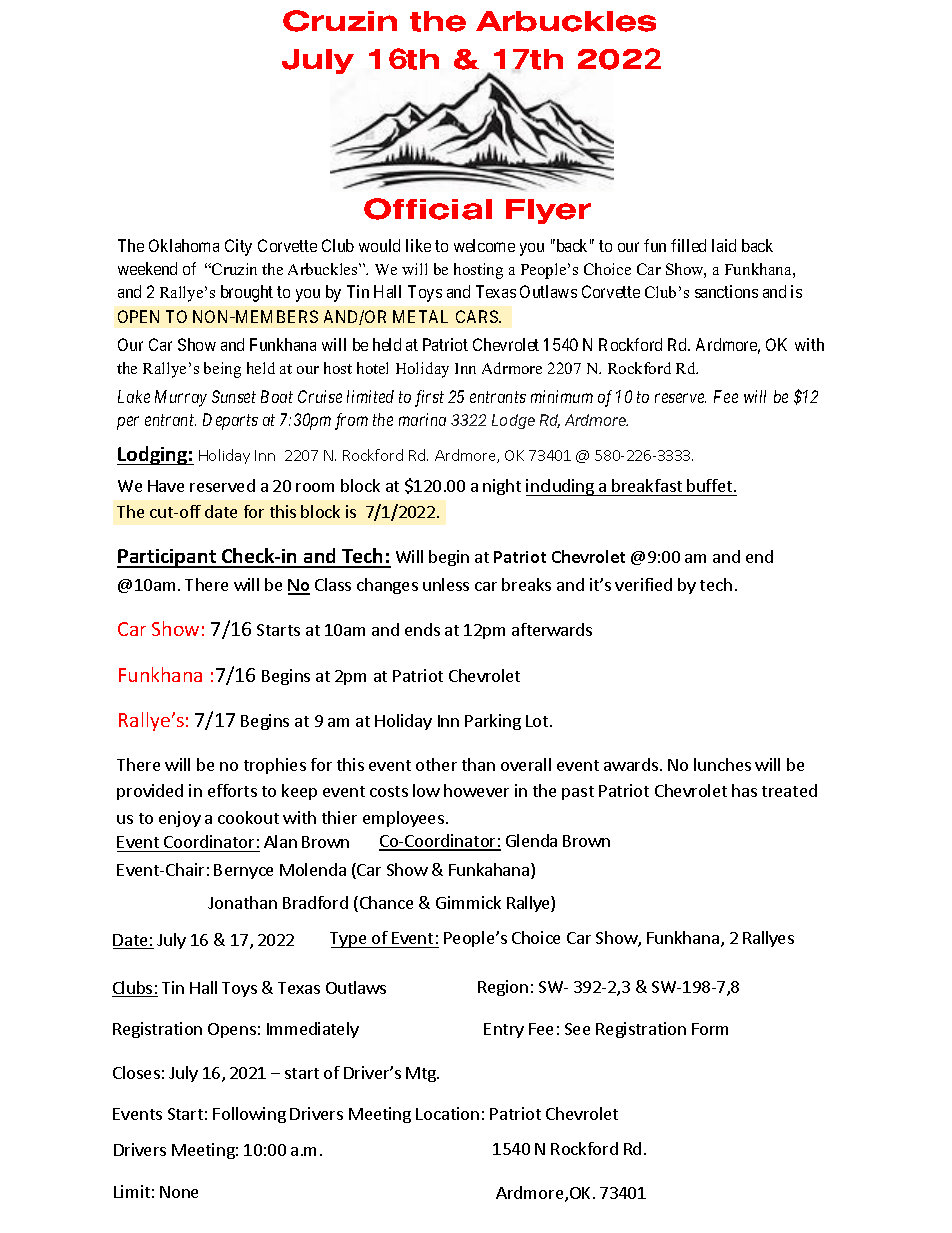 The image size is (952, 1233). What do you see at coordinates (484, 245) in the screenshot?
I see `welcome` at bounding box center [484, 245].
